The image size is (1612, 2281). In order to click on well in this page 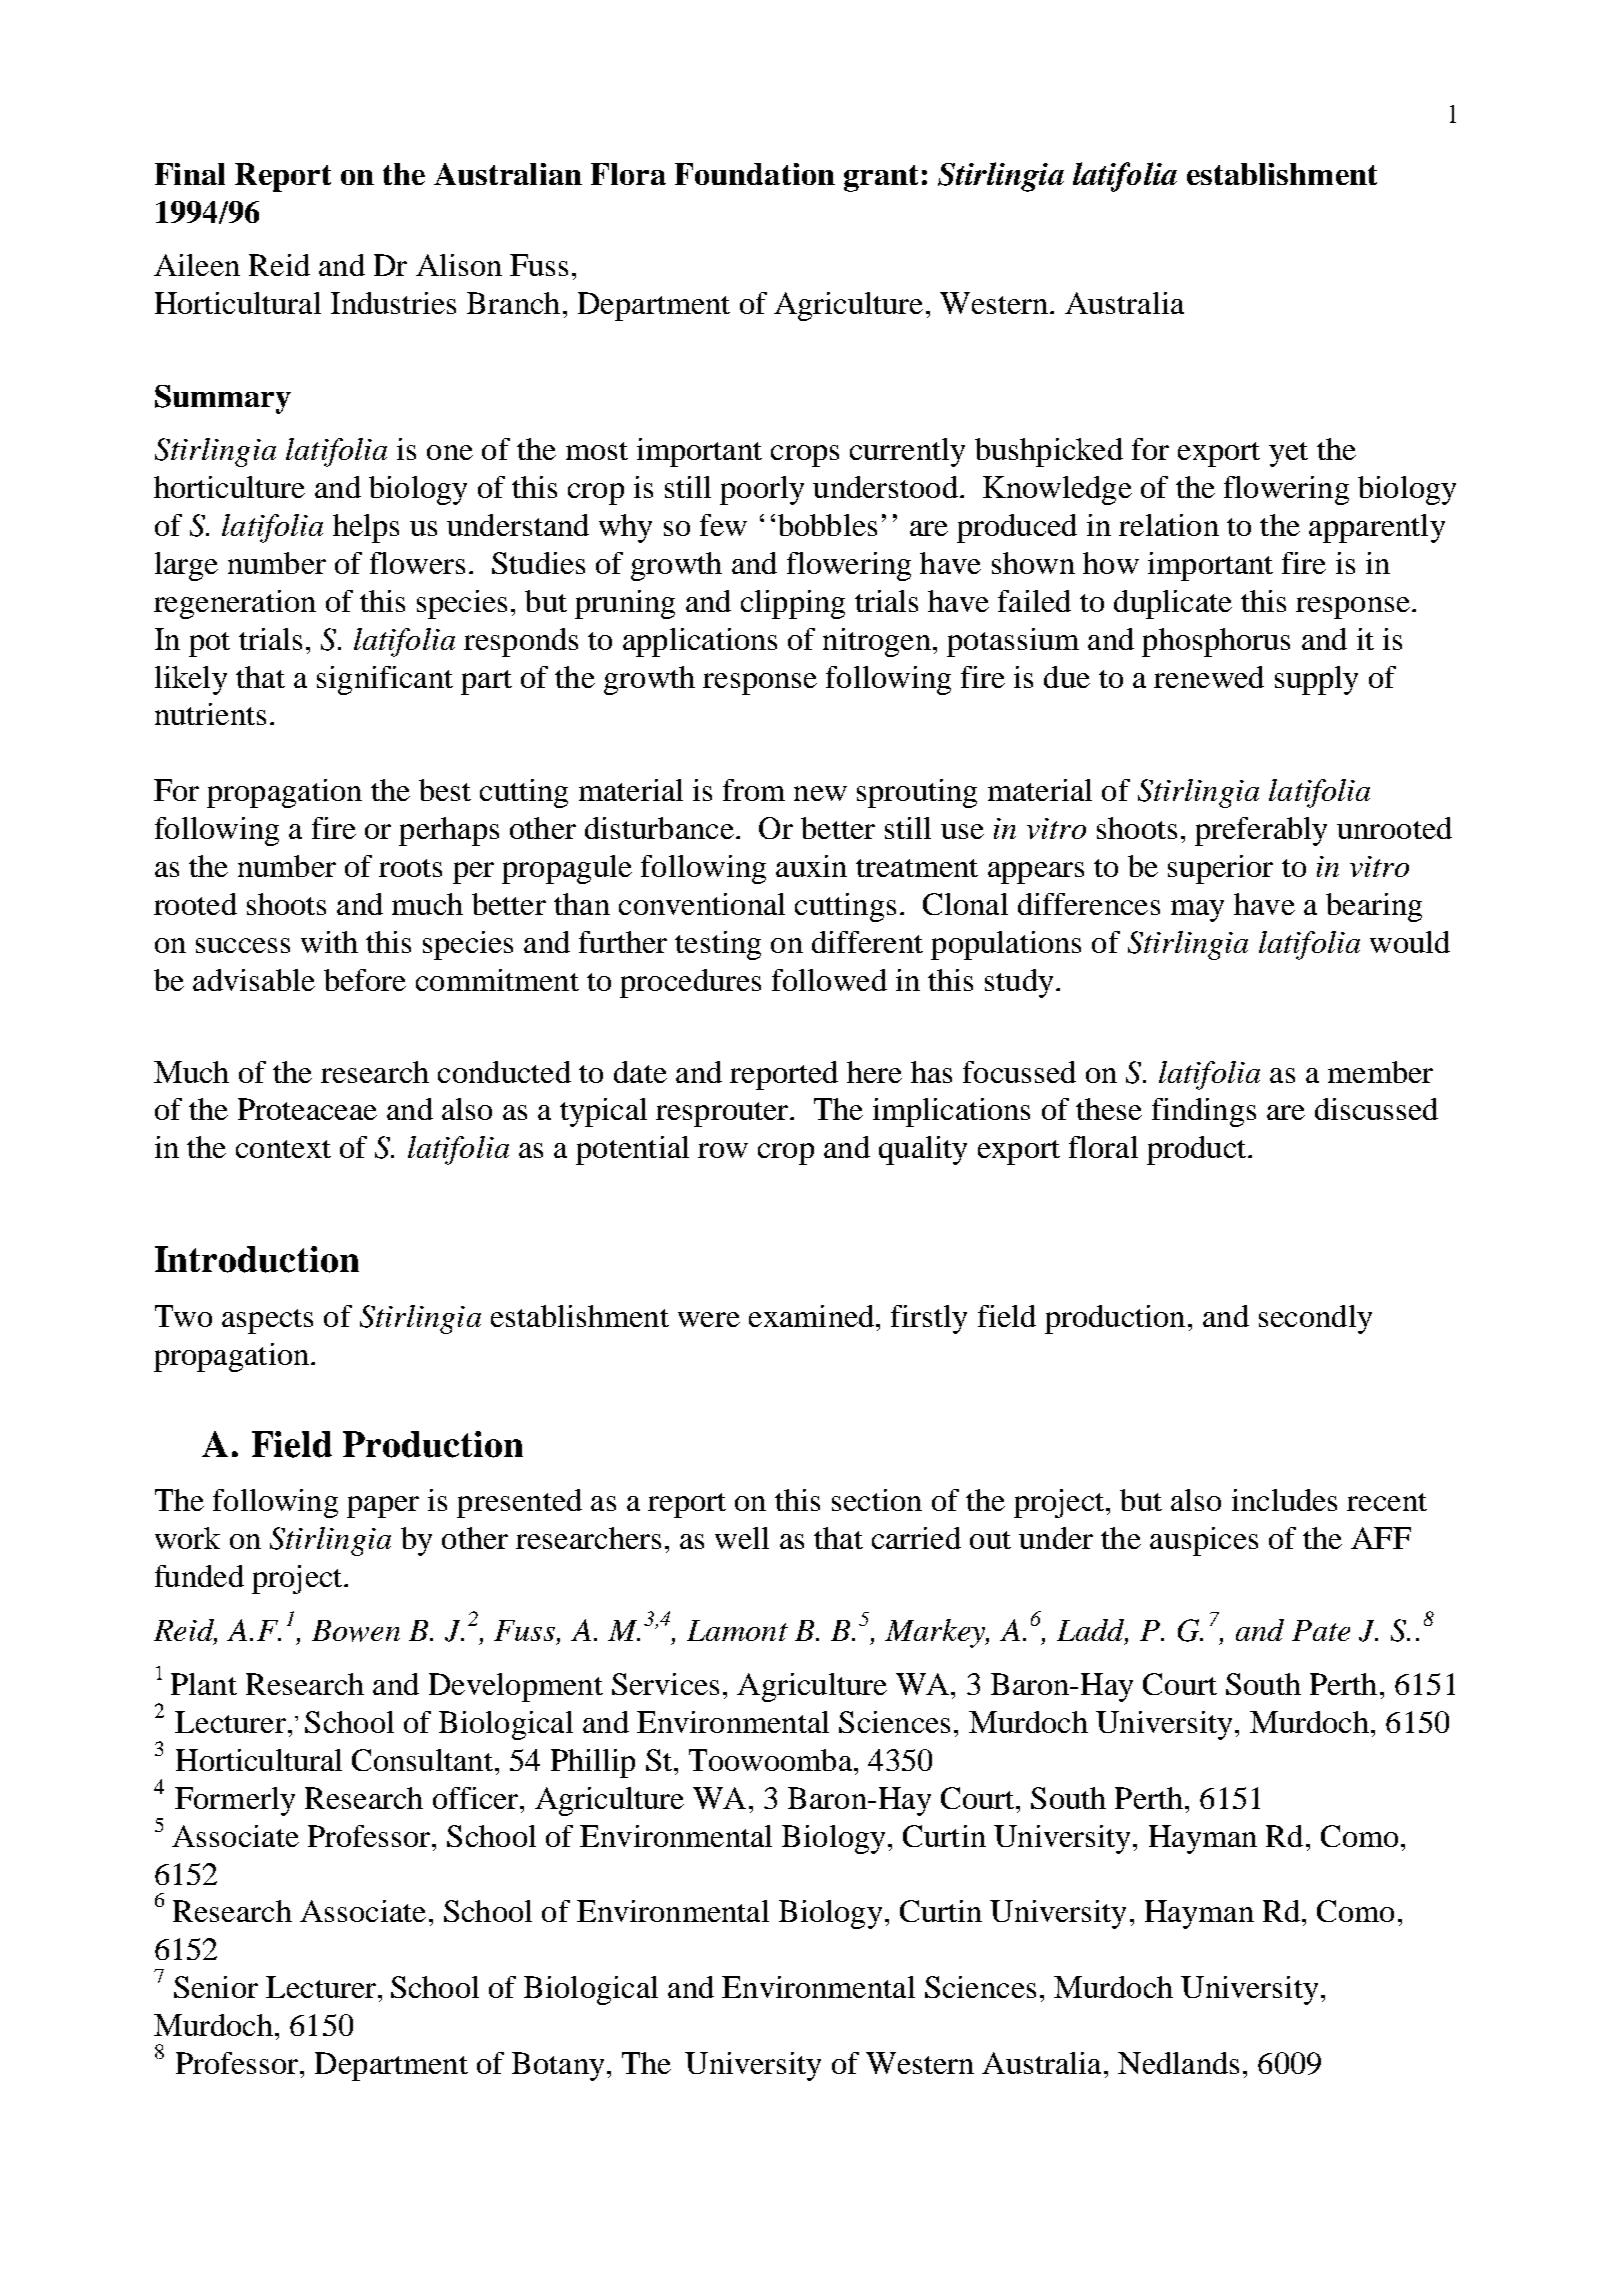, I will do `click(742, 1538)`.
